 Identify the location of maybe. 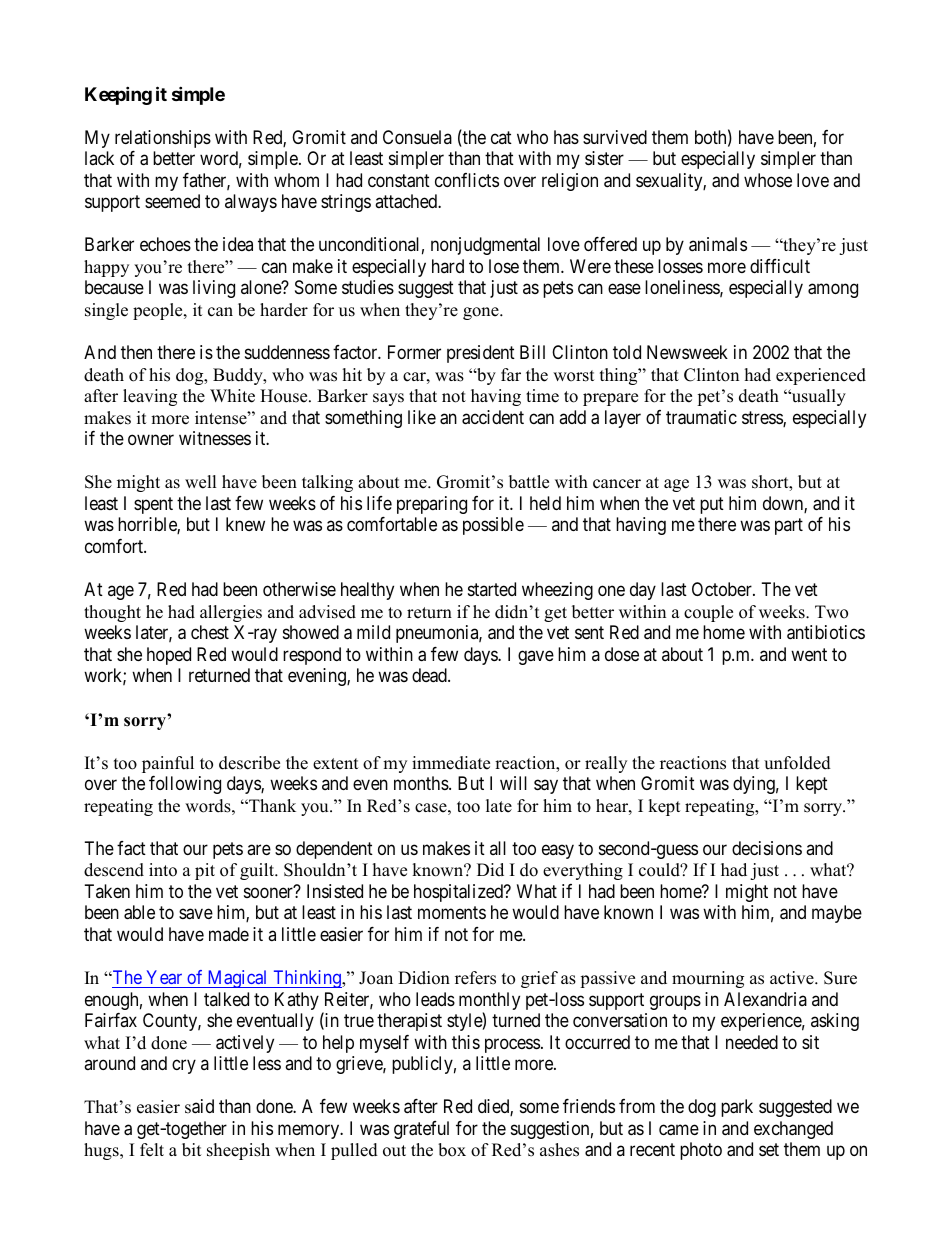
(837, 914).
